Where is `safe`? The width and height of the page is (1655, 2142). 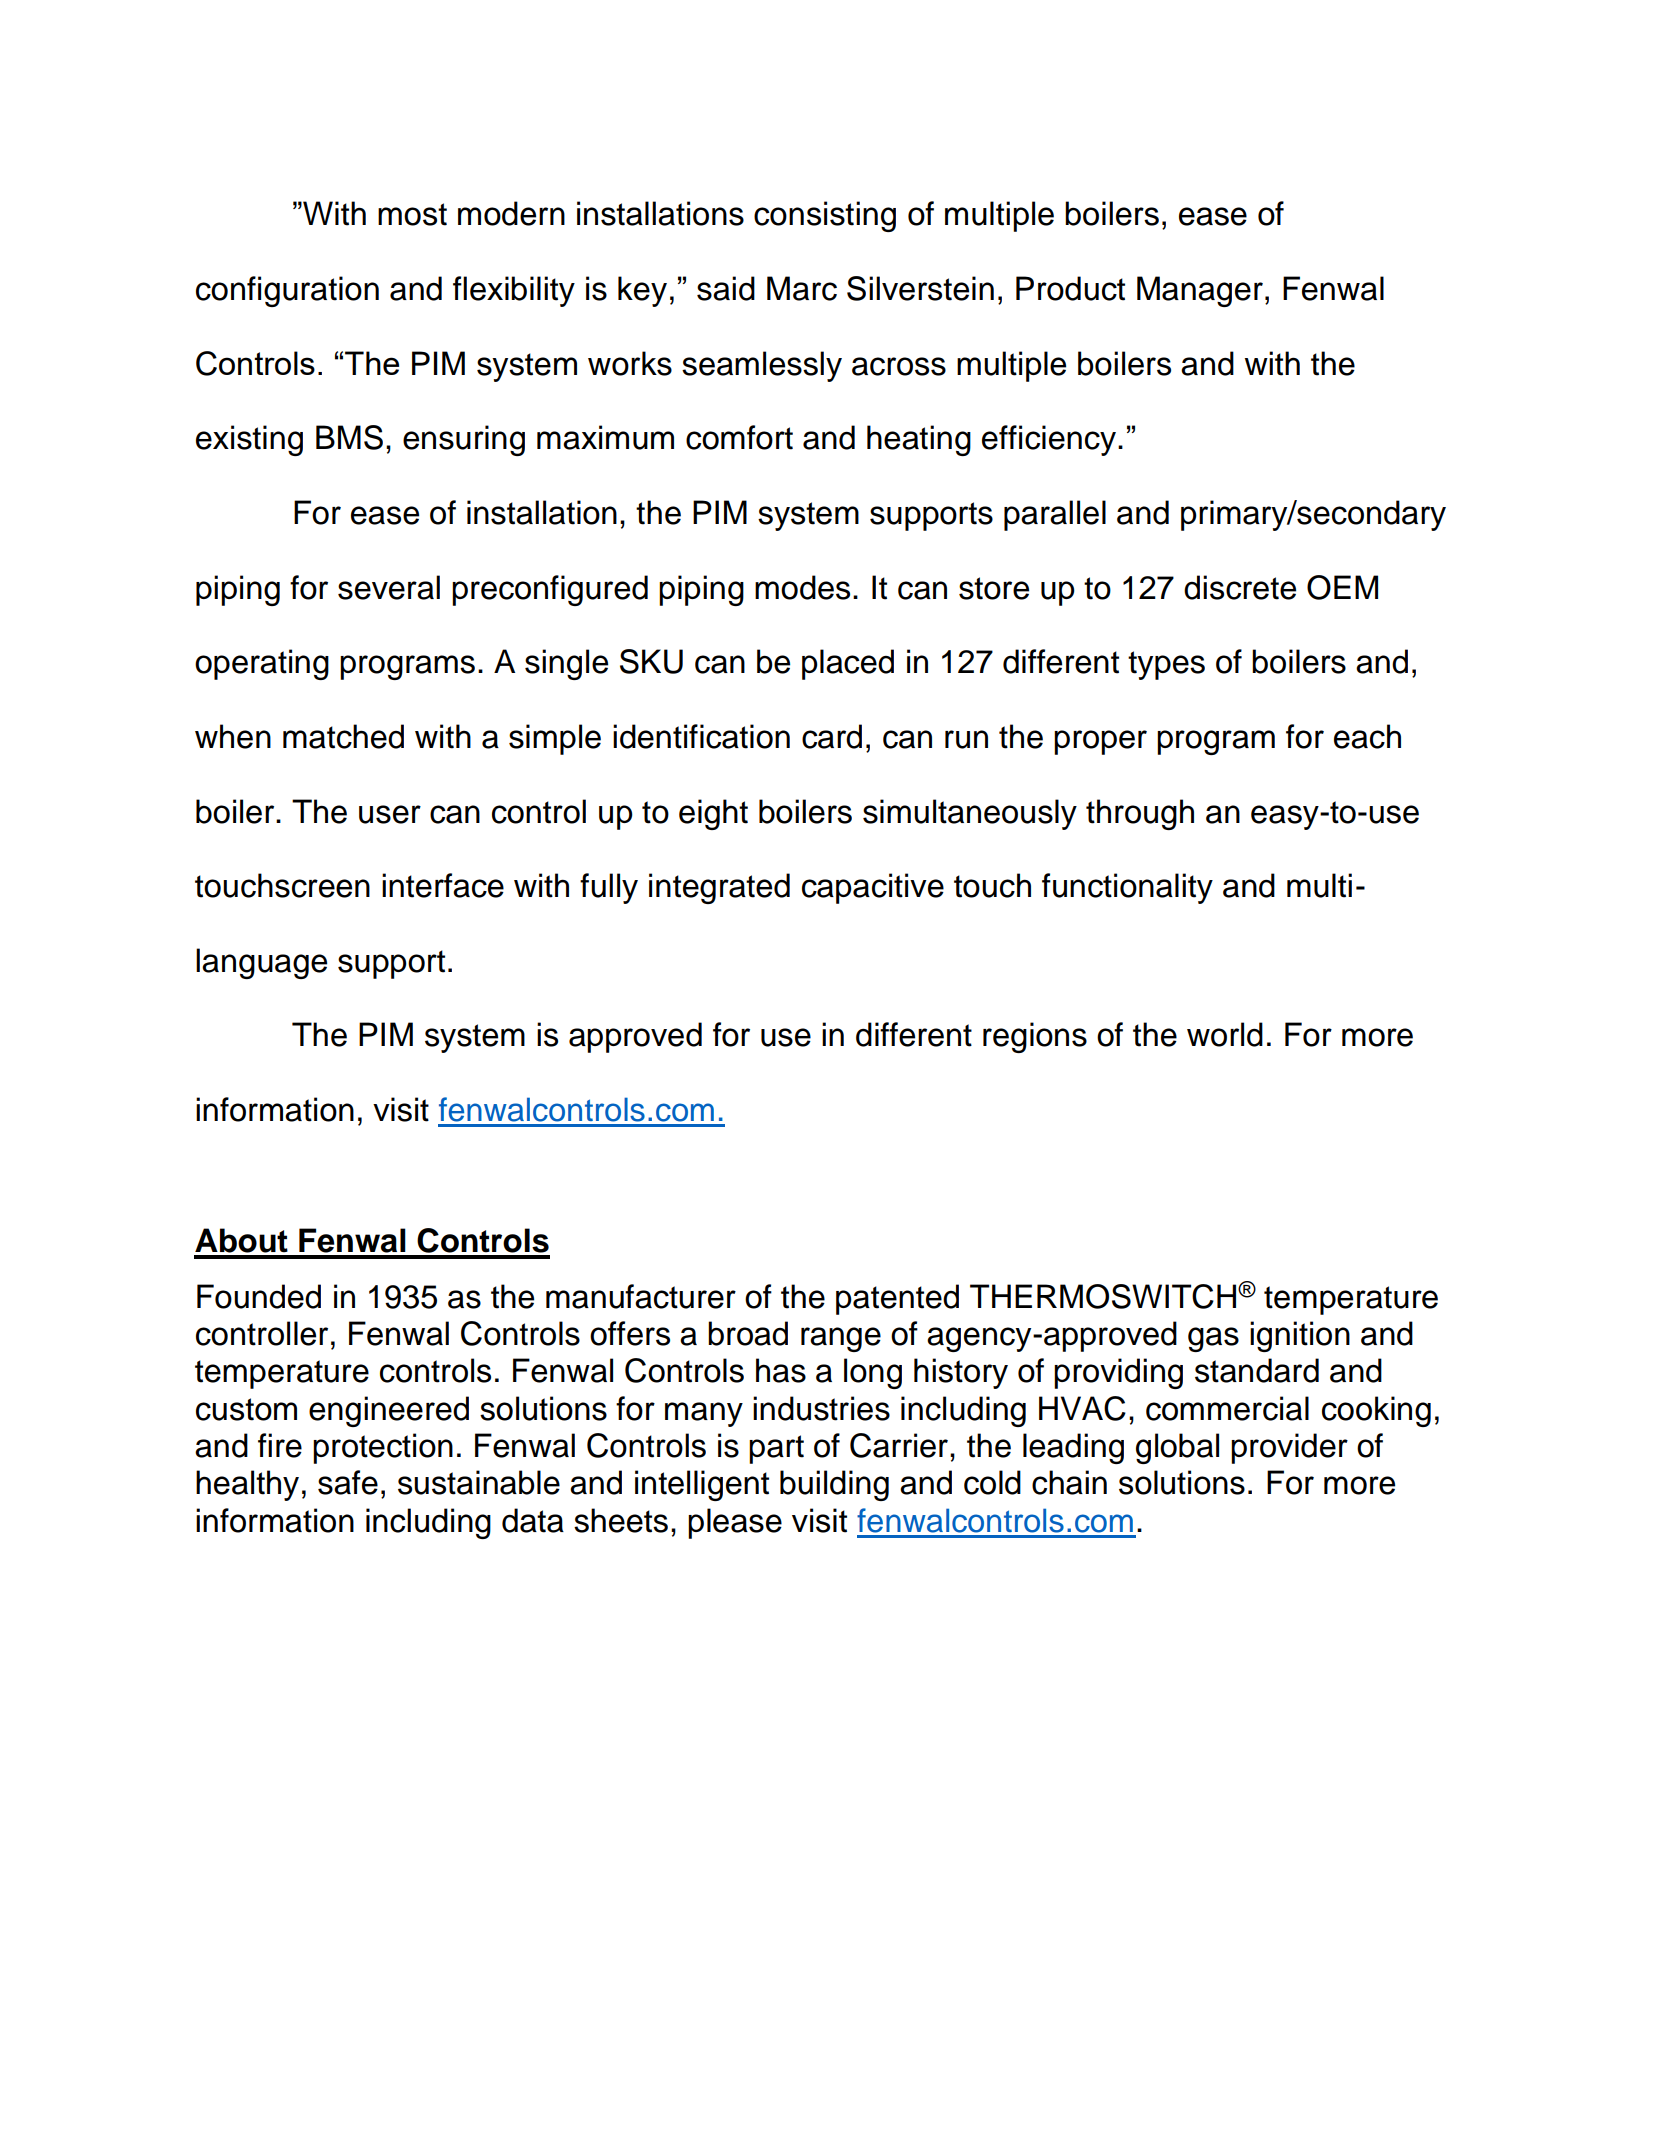
safe is located at coordinates (348, 1482).
